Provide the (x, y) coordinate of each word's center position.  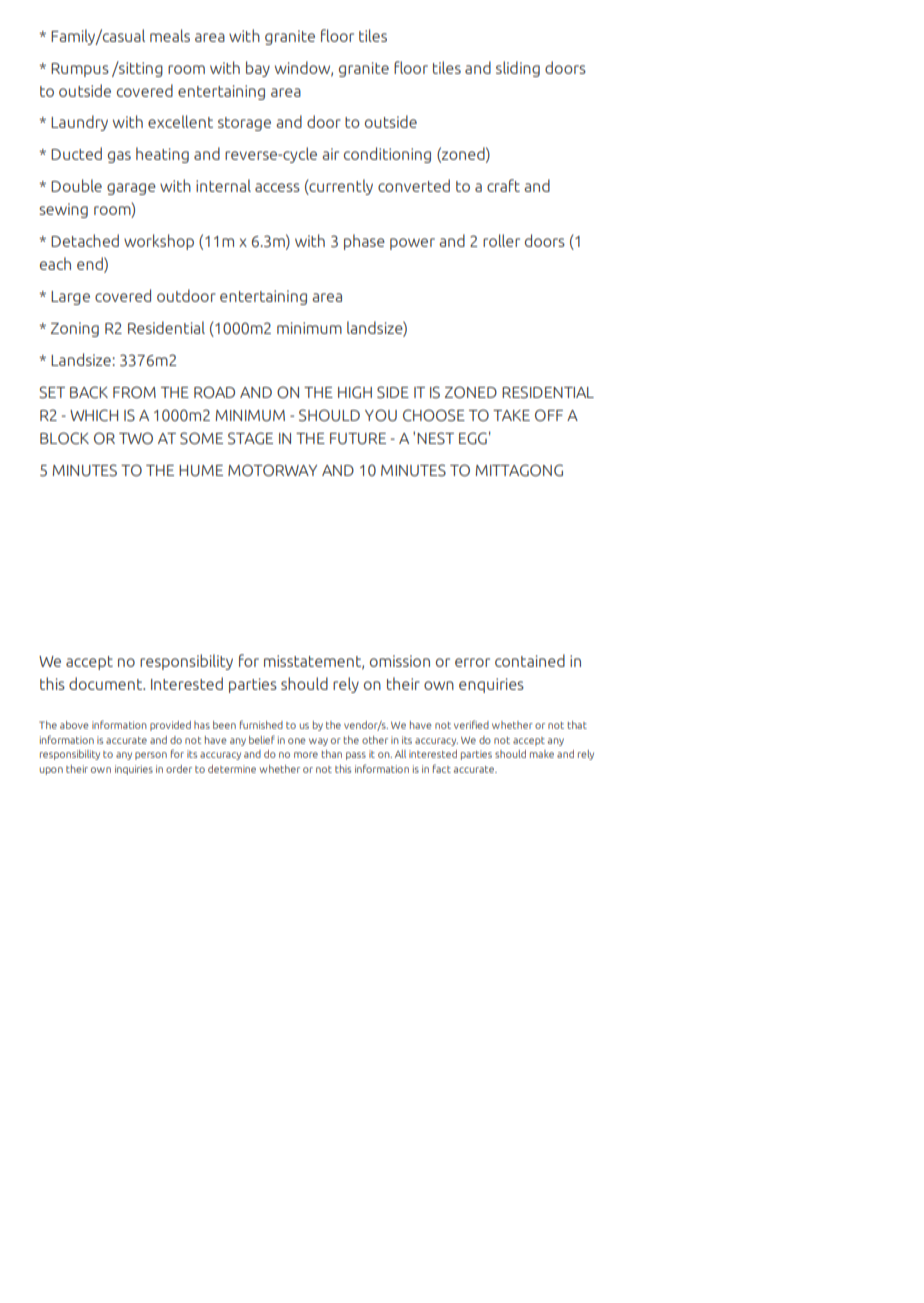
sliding (518, 69)
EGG (473, 438)
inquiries (134, 770)
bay (258, 69)
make (542, 754)
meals (170, 35)
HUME (201, 471)
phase (364, 242)
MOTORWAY (272, 470)
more (306, 755)
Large (70, 298)
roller (501, 240)
